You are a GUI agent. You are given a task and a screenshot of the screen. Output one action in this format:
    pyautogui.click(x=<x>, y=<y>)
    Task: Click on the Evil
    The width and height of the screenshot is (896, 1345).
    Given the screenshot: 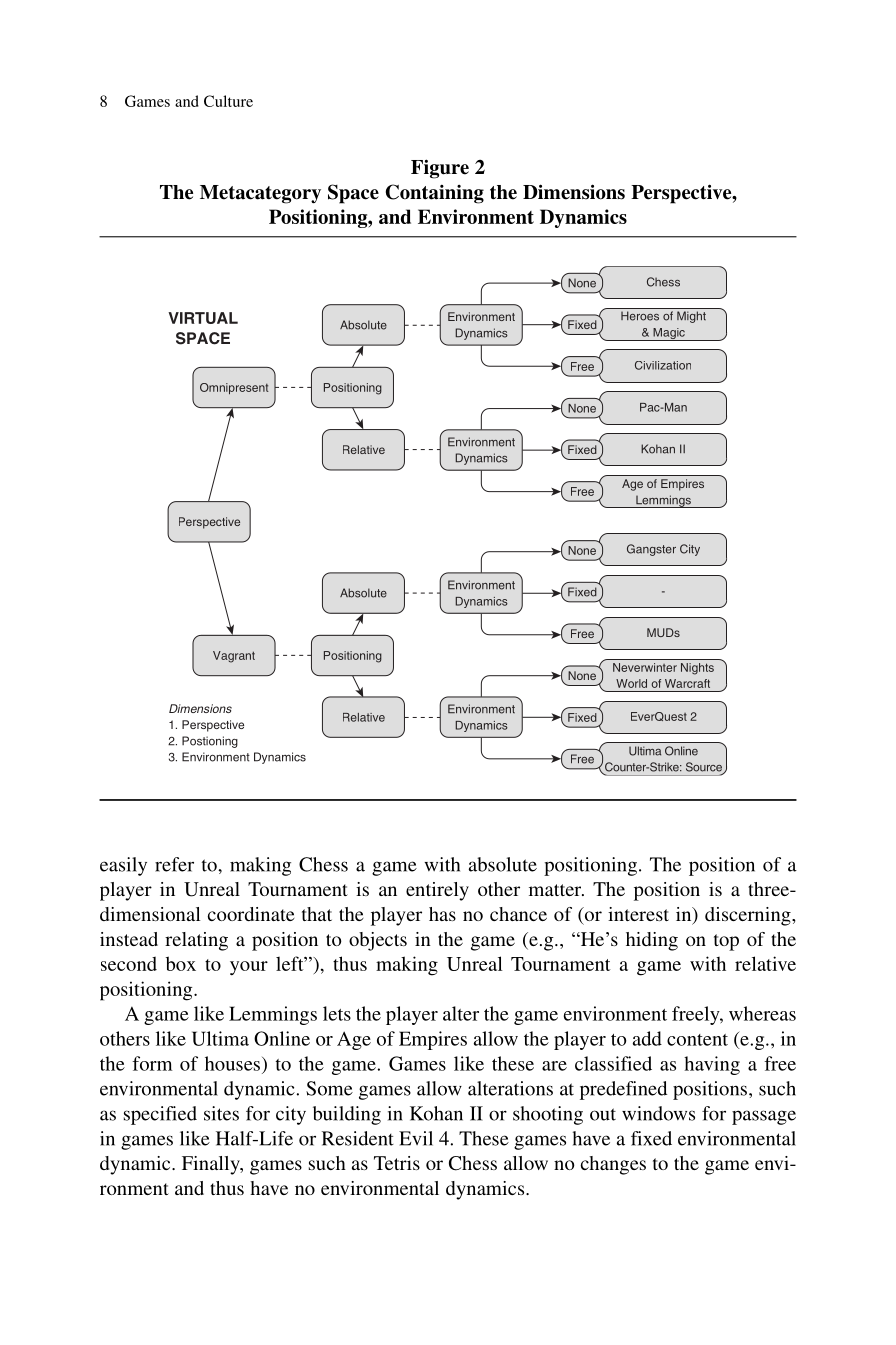 What is the action you would take?
    pyautogui.click(x=416, y=1138)
